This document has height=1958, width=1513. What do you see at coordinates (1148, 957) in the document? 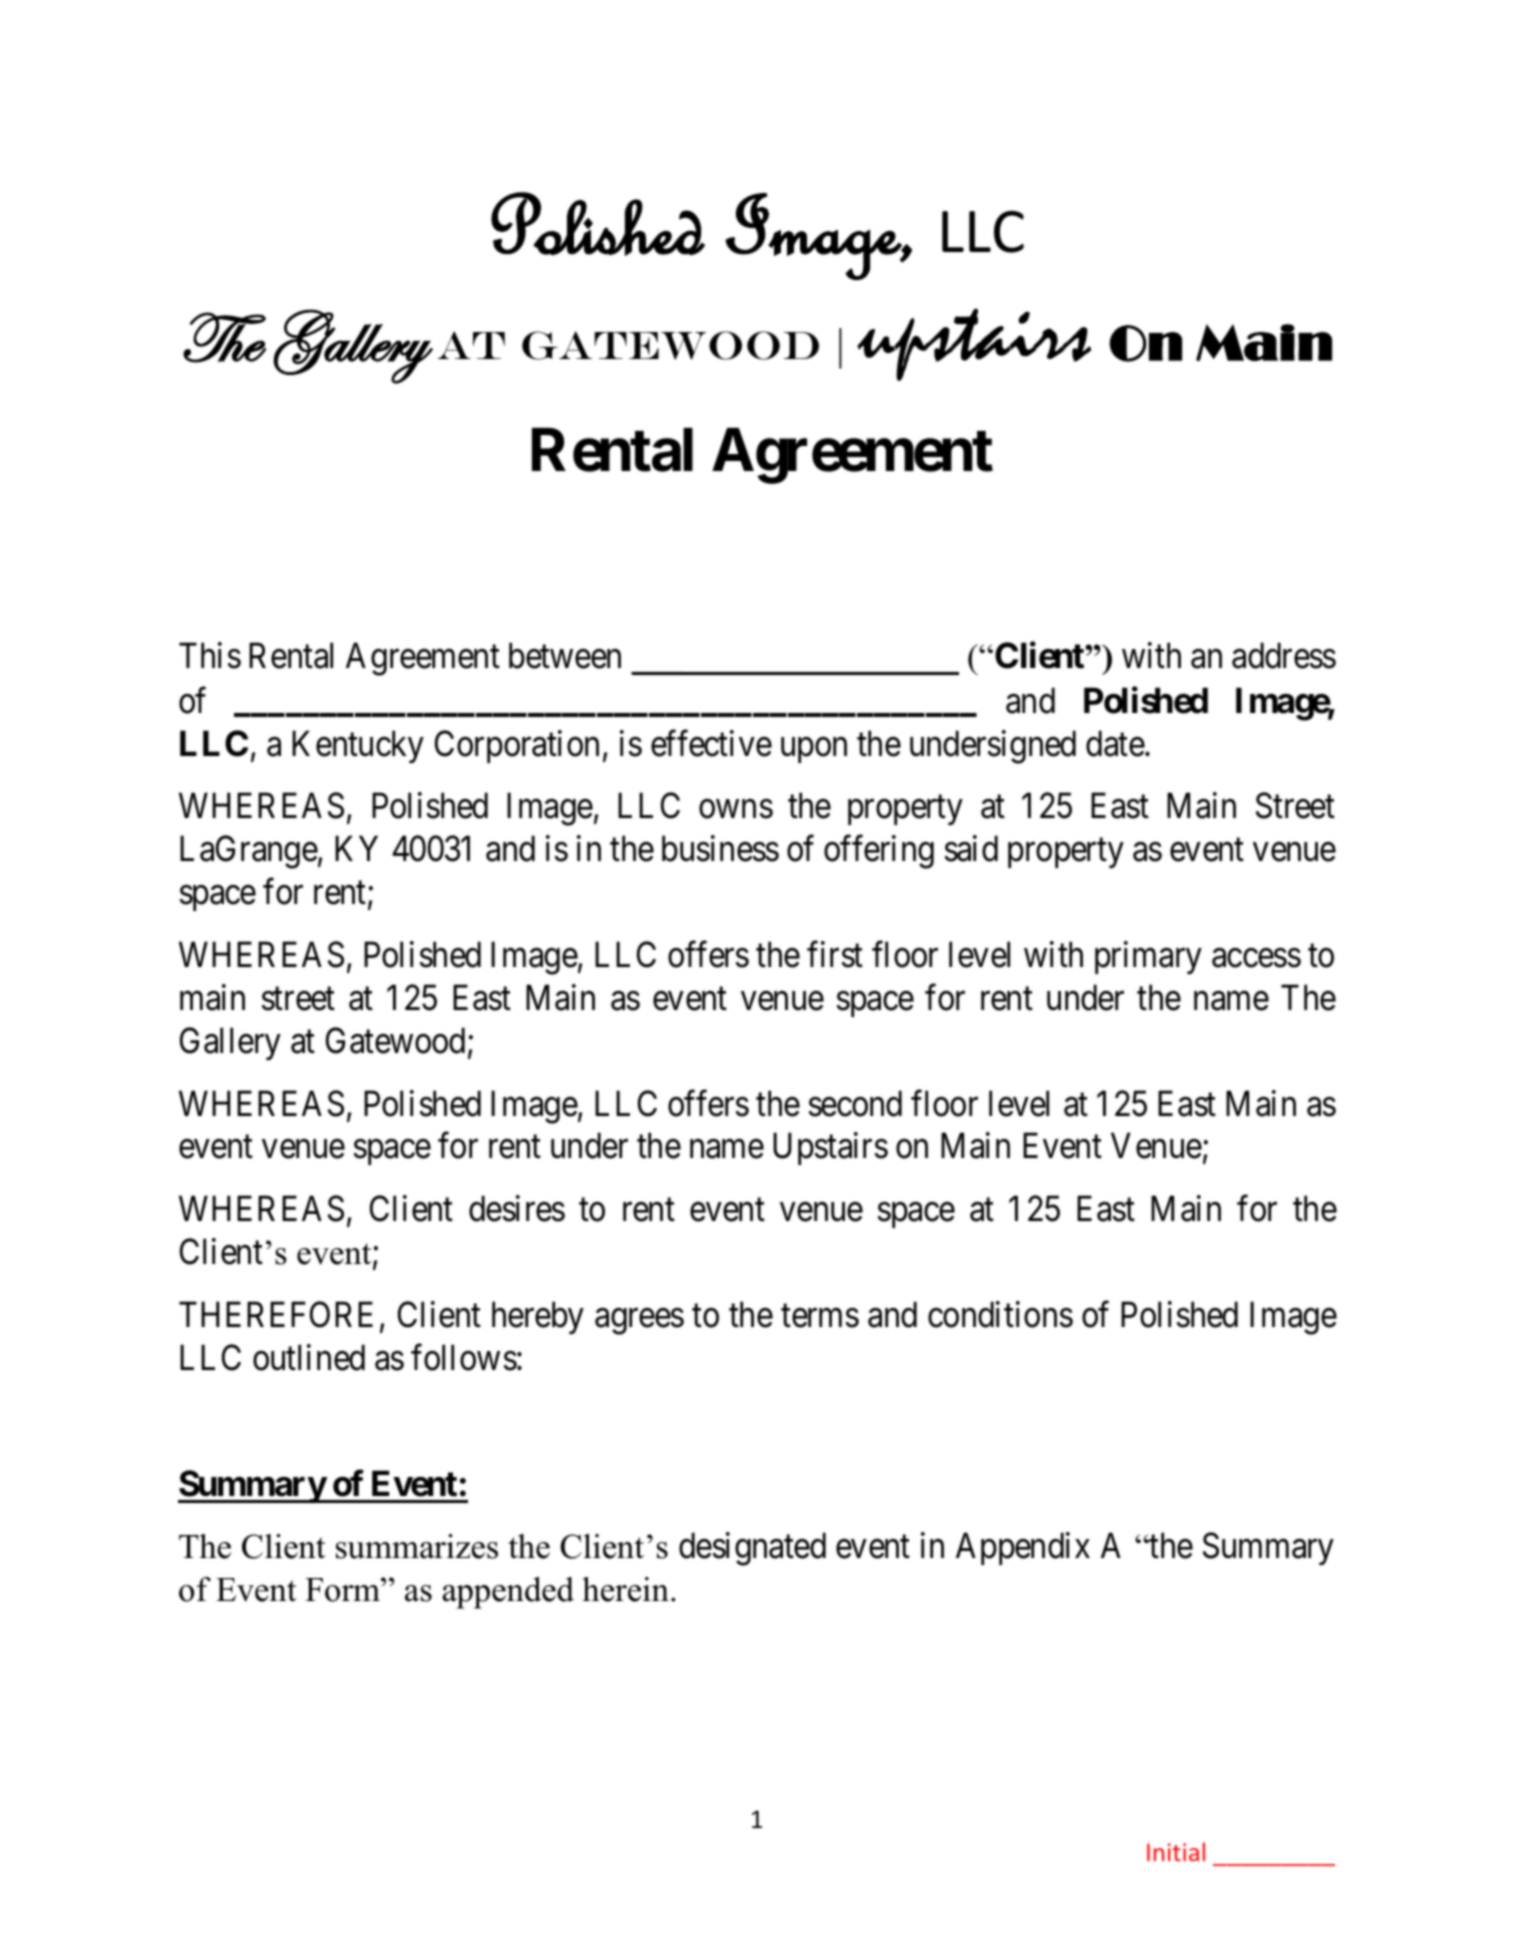
I see `primary` at bounding box center [1148, 957].
